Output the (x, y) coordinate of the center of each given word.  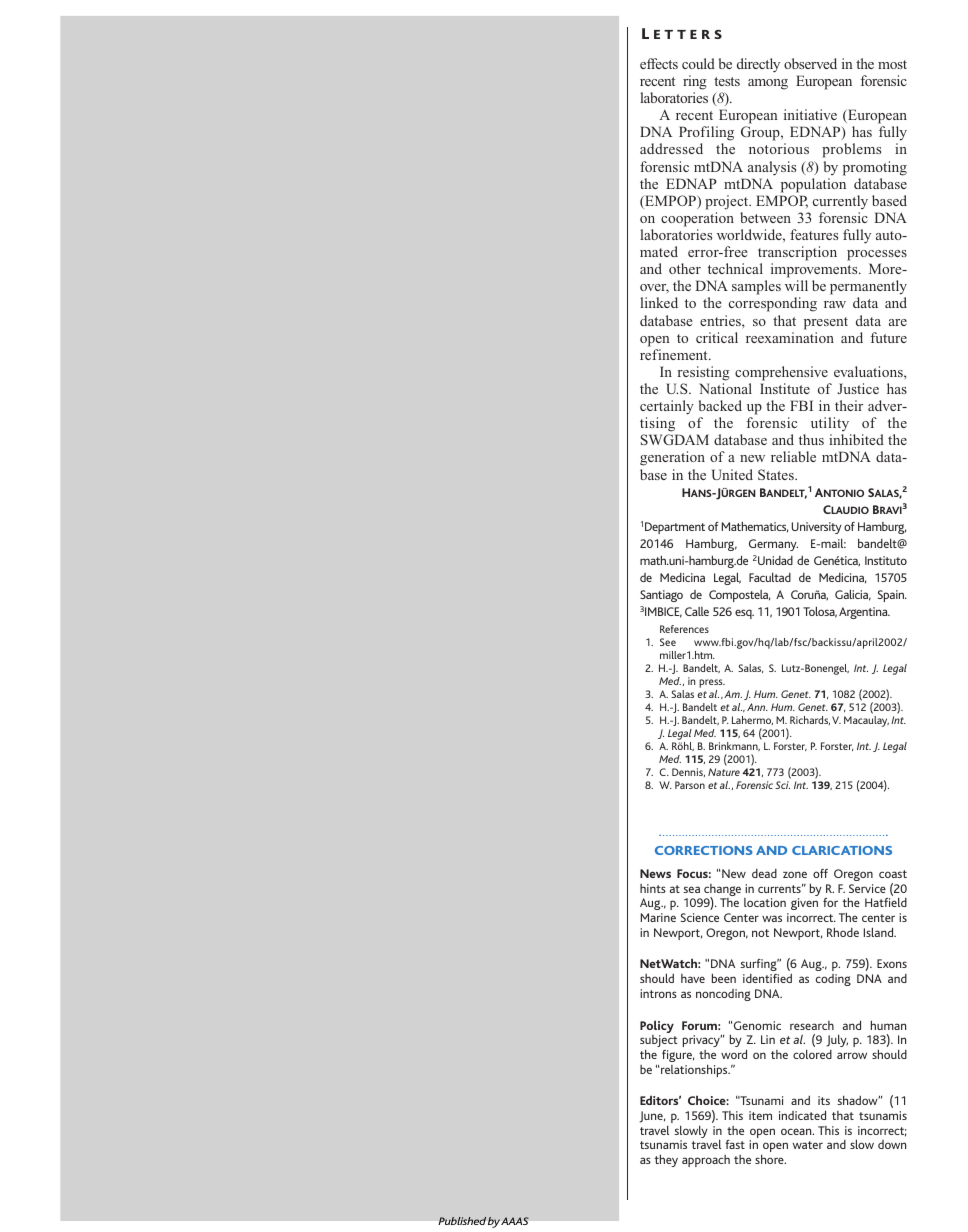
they (666, 1160)
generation (672, 458)
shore (770, 1159)
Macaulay (866, 721)
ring (695, 82)
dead (764, 873)
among (768, 84)
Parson (690, 785)
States (777, 474)
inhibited (856, 439)
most (892, 64)
